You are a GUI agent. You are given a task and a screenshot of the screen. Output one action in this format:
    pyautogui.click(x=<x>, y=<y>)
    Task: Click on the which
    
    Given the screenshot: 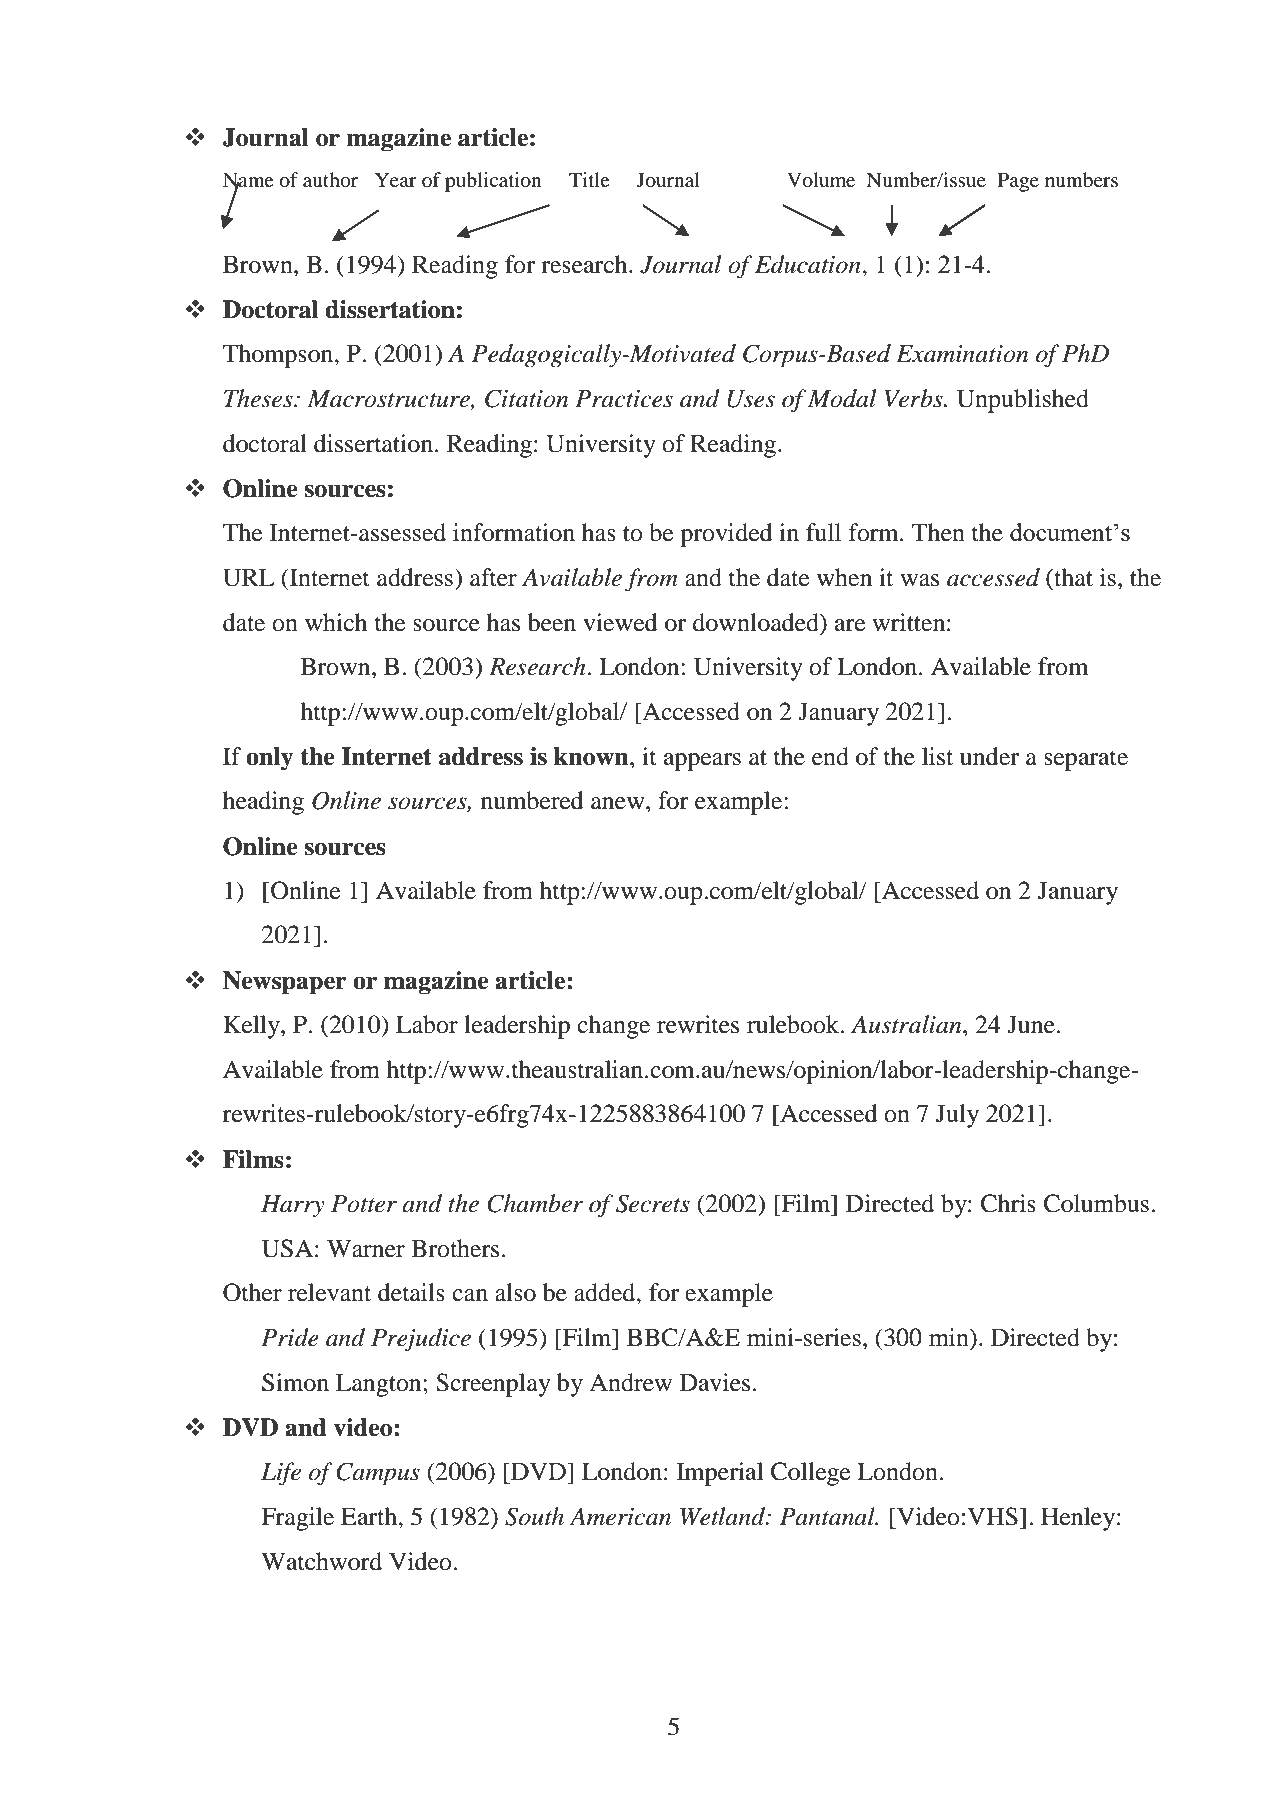 What is the action you would take?
    pyautogui.click(x=336, y=622)
